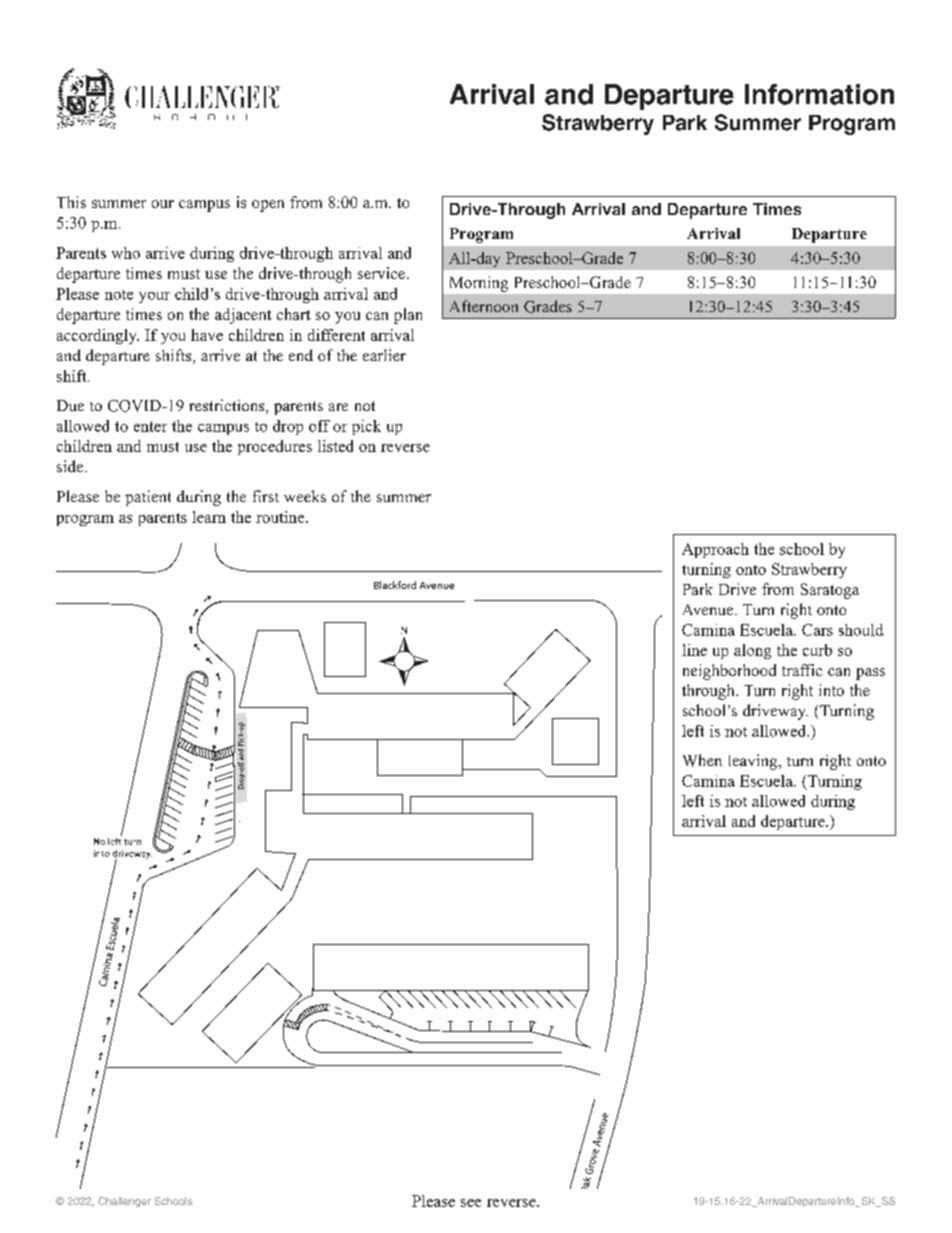 The image size is (952, 1233). Describe the element at coordinates (71, 202) in the page. I see `This` at that location.
